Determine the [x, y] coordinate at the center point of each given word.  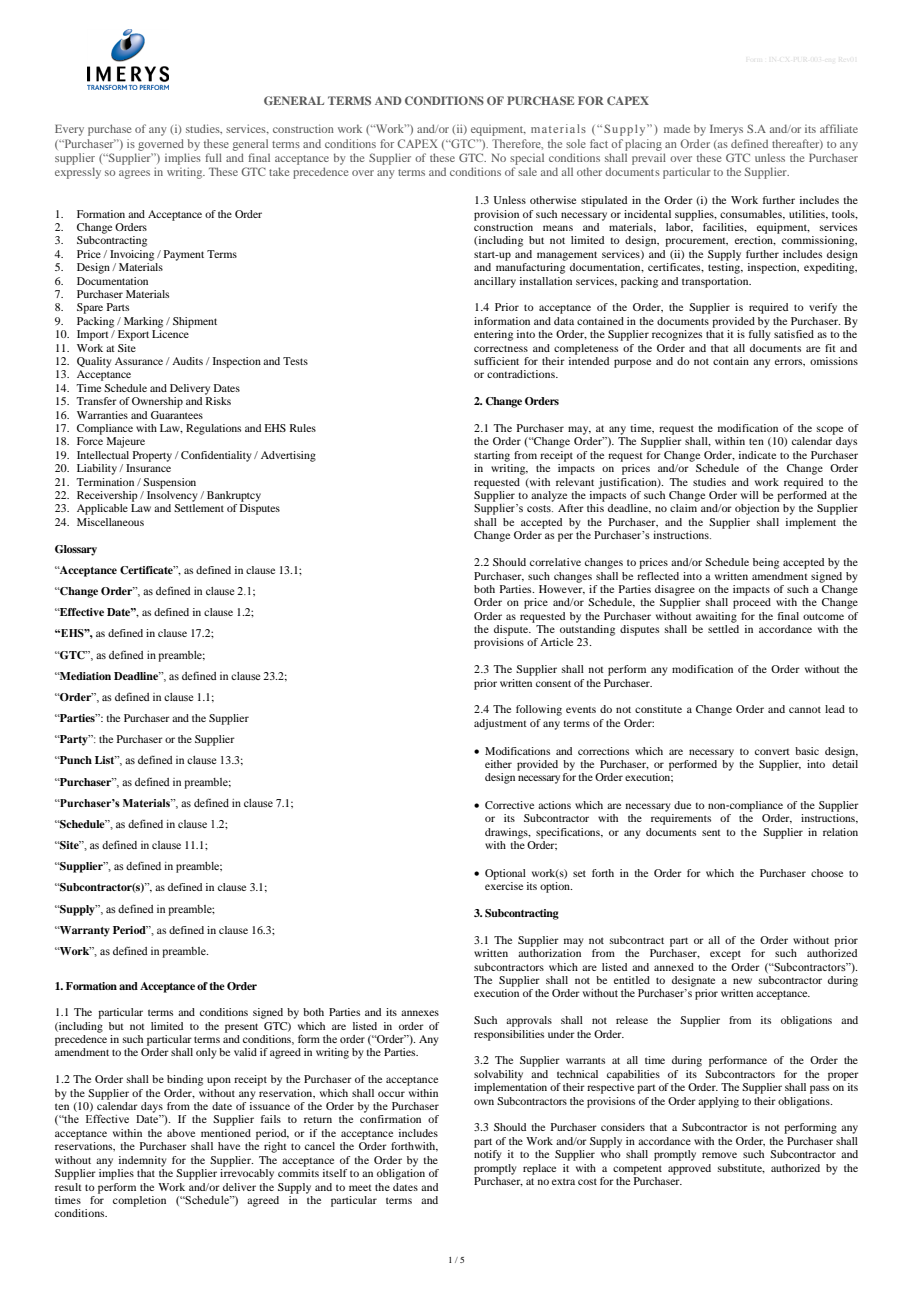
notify [488, 1155]
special [527, 159]
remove [719, 1155]
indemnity [143, 1161]
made [677, 128]
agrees [134, 174]
